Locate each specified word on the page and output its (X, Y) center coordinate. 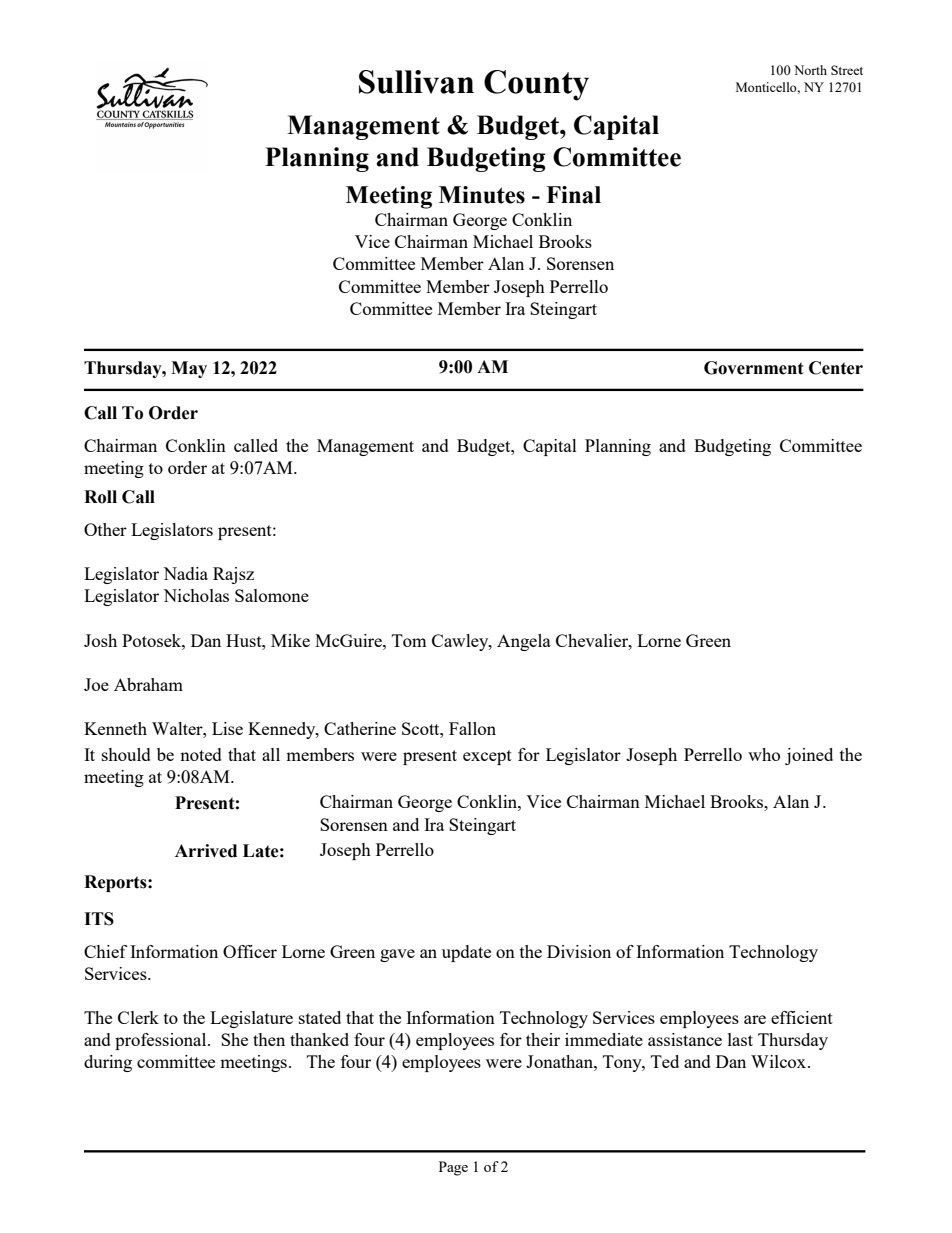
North (810, 70)
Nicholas (196, 595)
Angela (524, 642)
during (108, 1063)
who (764, 754)
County (536, 85)
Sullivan (416, 82)
